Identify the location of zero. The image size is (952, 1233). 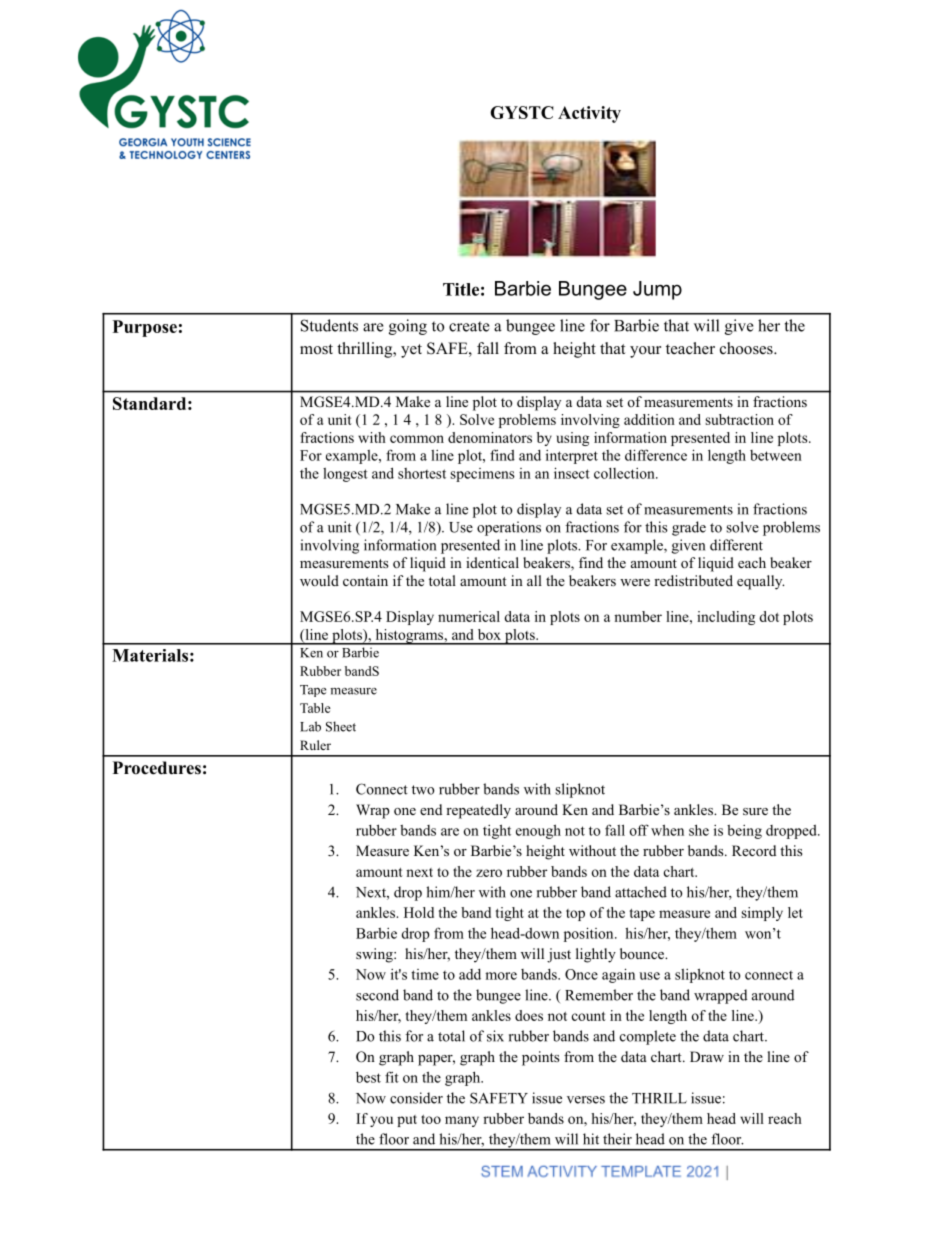
(489, 873).
